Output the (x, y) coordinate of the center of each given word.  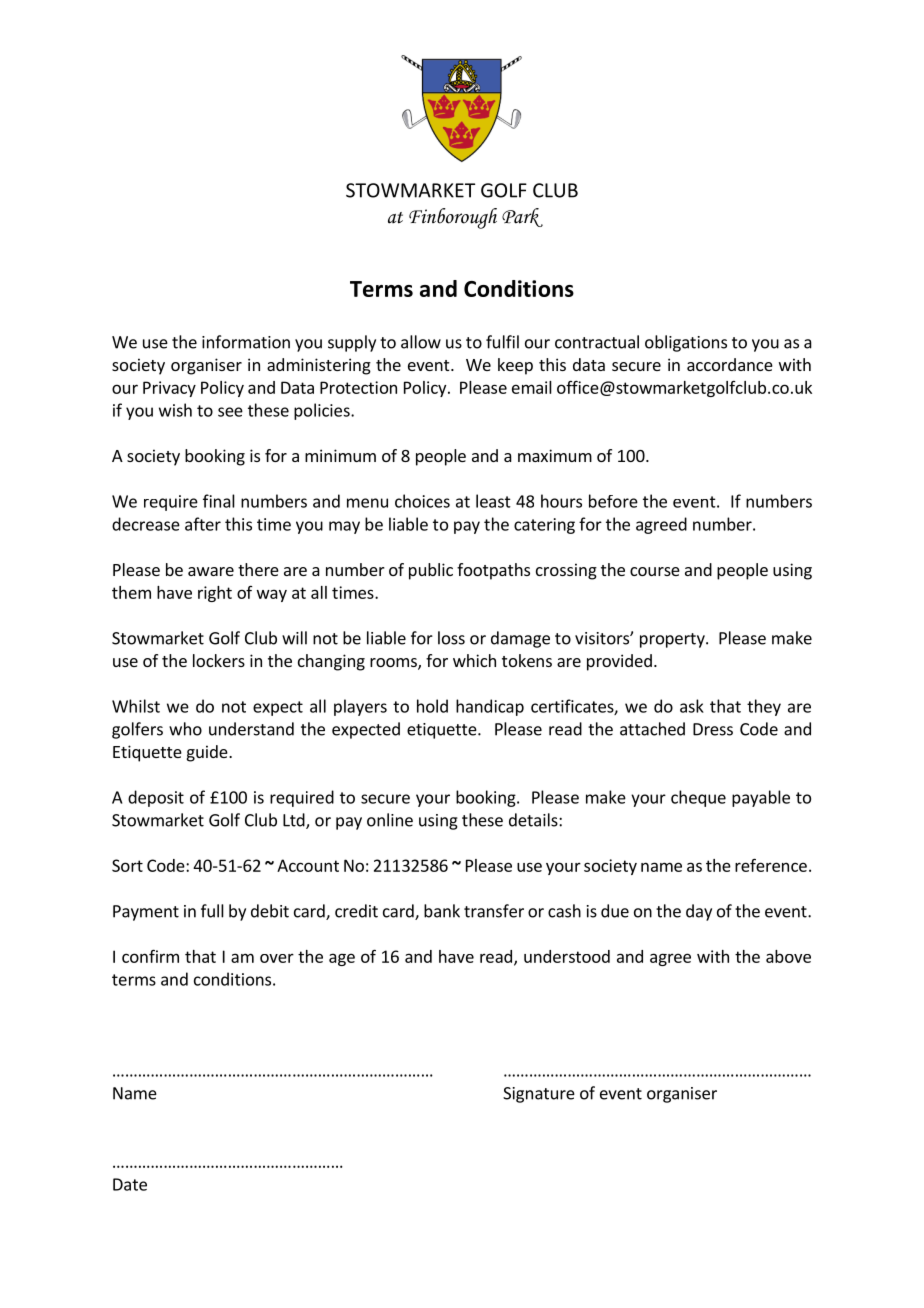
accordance (730, 364)
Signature (539, 1095)
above (788, 956)
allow (421, 342)
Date (130, 1184)
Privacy (169, 389)
